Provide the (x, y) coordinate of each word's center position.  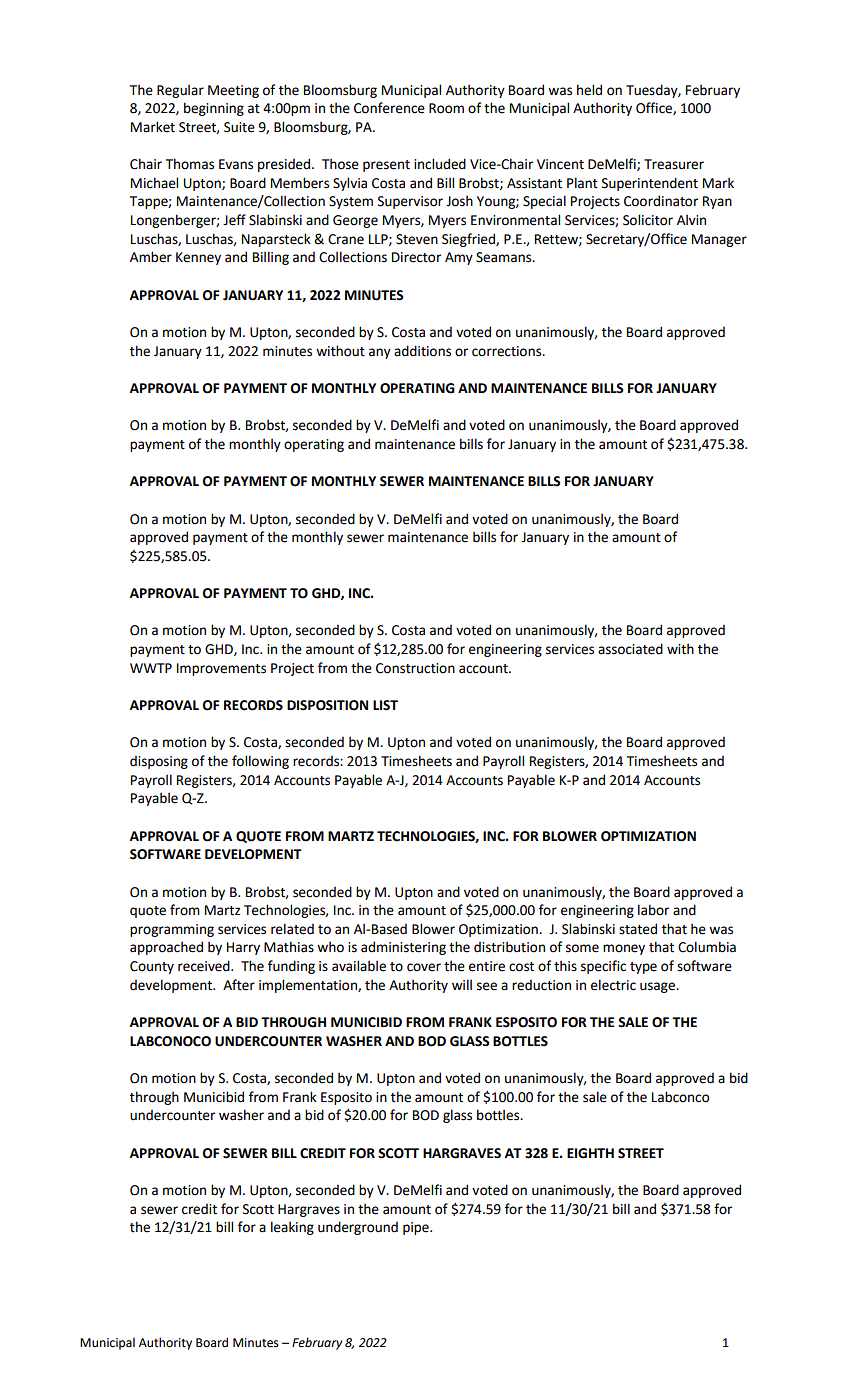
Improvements (221, 669)
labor (653, 910)
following (260, 762)
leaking (292, 1228)
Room (446, 108)
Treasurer (674, 164)
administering (403, 948)
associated (630, 649)
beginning (214, 109)
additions (422, 351)
